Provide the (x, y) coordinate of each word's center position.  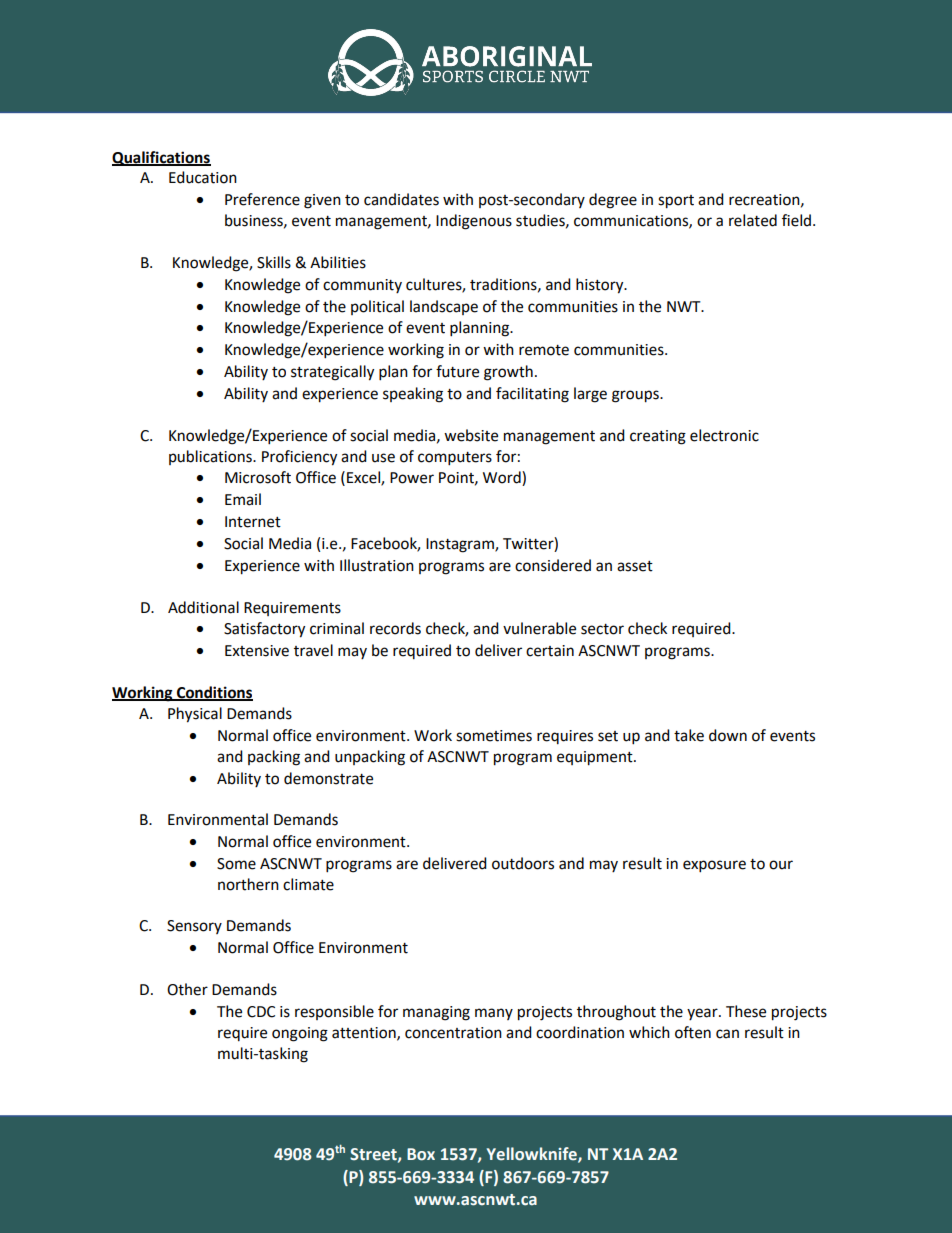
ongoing (300, 1034)
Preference (262, 199)
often (693, 1032)
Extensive (257, 651)
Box (421, 1154)
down (728, 735)
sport (676, 202)
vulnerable (539, 628)
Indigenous (474, 222)
